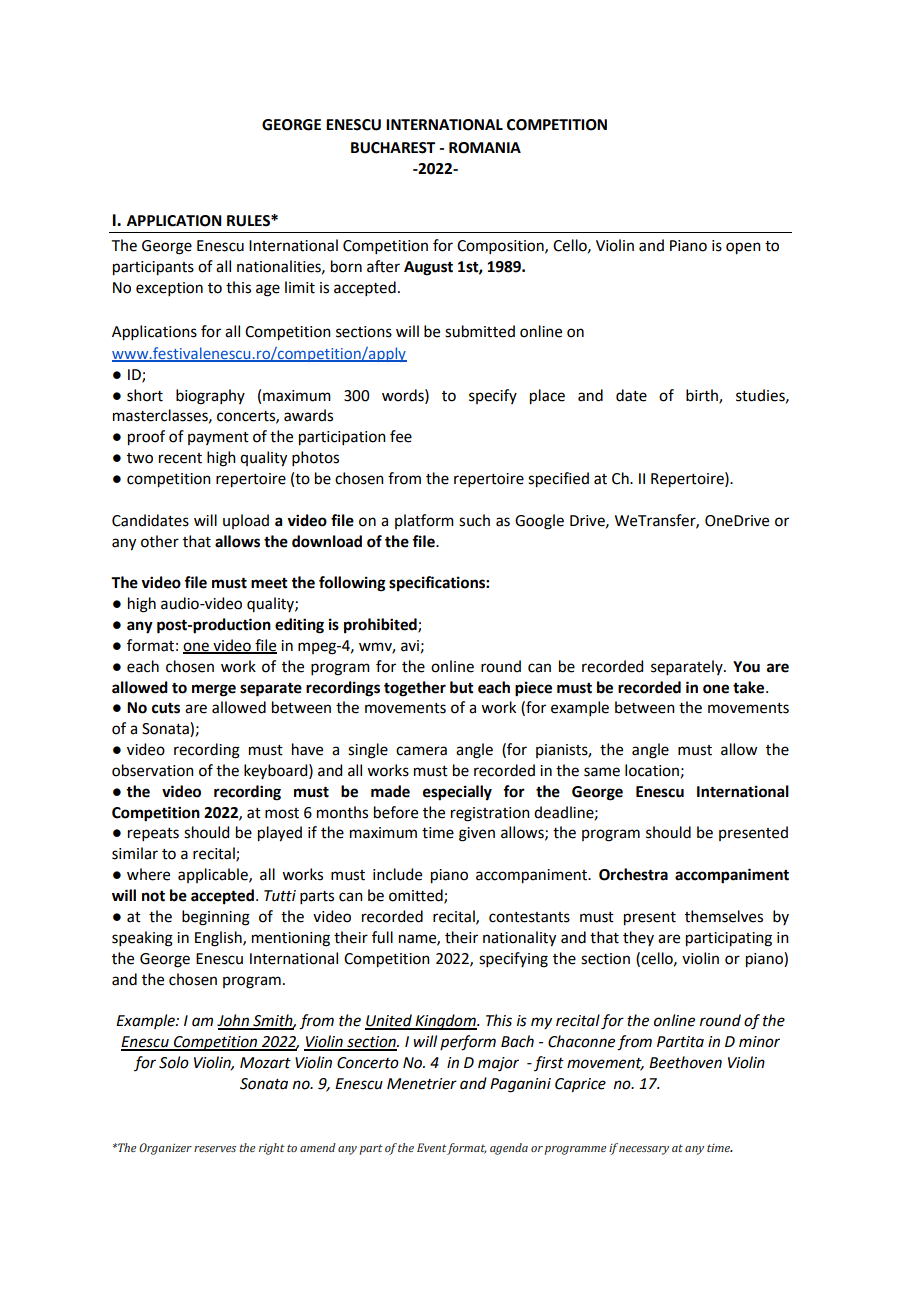 The height and width of the screenshot is (1308, 924). What do you see at coordinates (432, 1147) in the screenshot?
I see `Event` at bounding box center [432, 1147].
